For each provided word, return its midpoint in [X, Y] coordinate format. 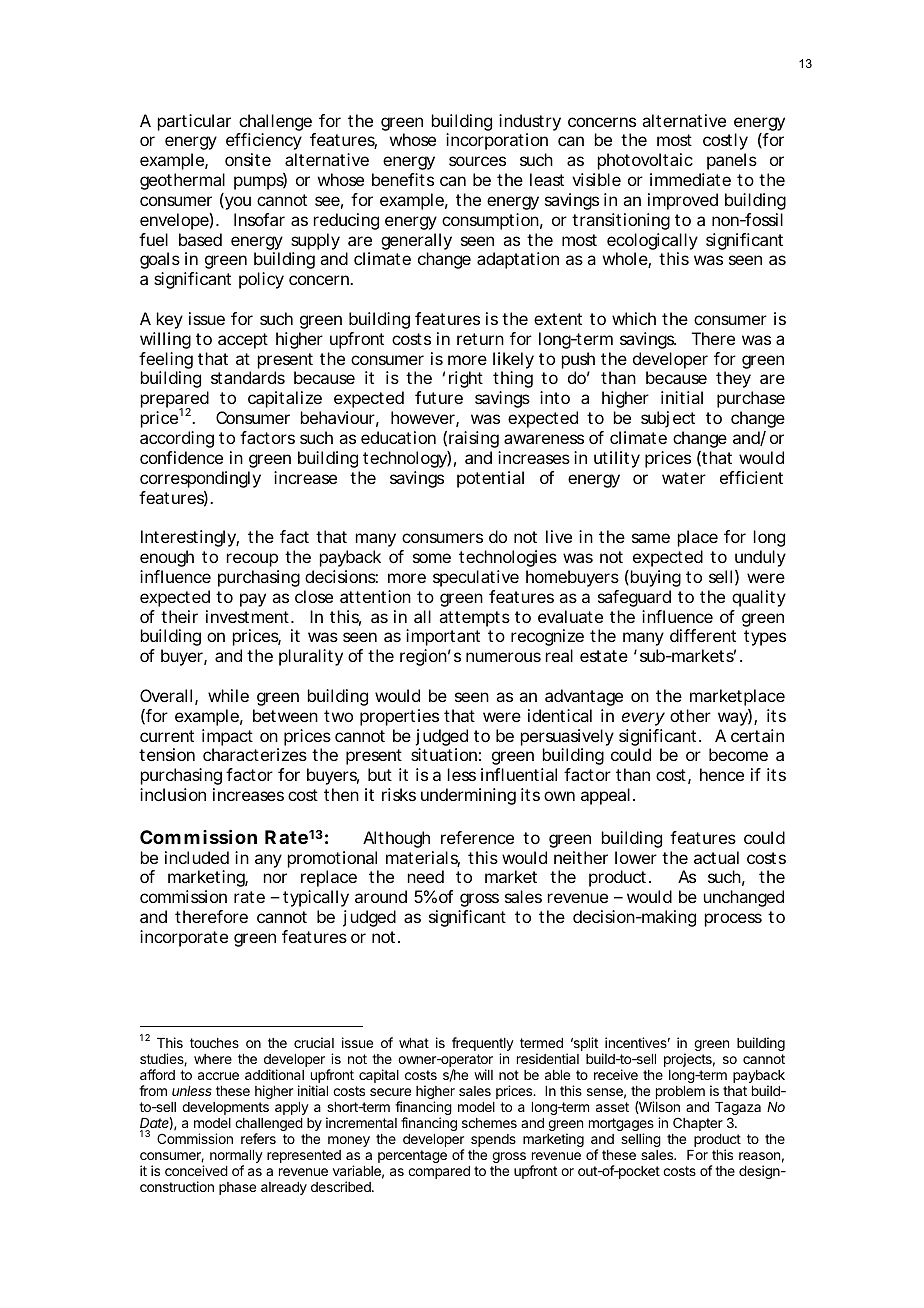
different [703, 635]
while [228, 695]
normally [236, 1158]
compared [439, 1172]
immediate [690, 179]
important [443, 637]
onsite [248, 159]
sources [477, 161]
